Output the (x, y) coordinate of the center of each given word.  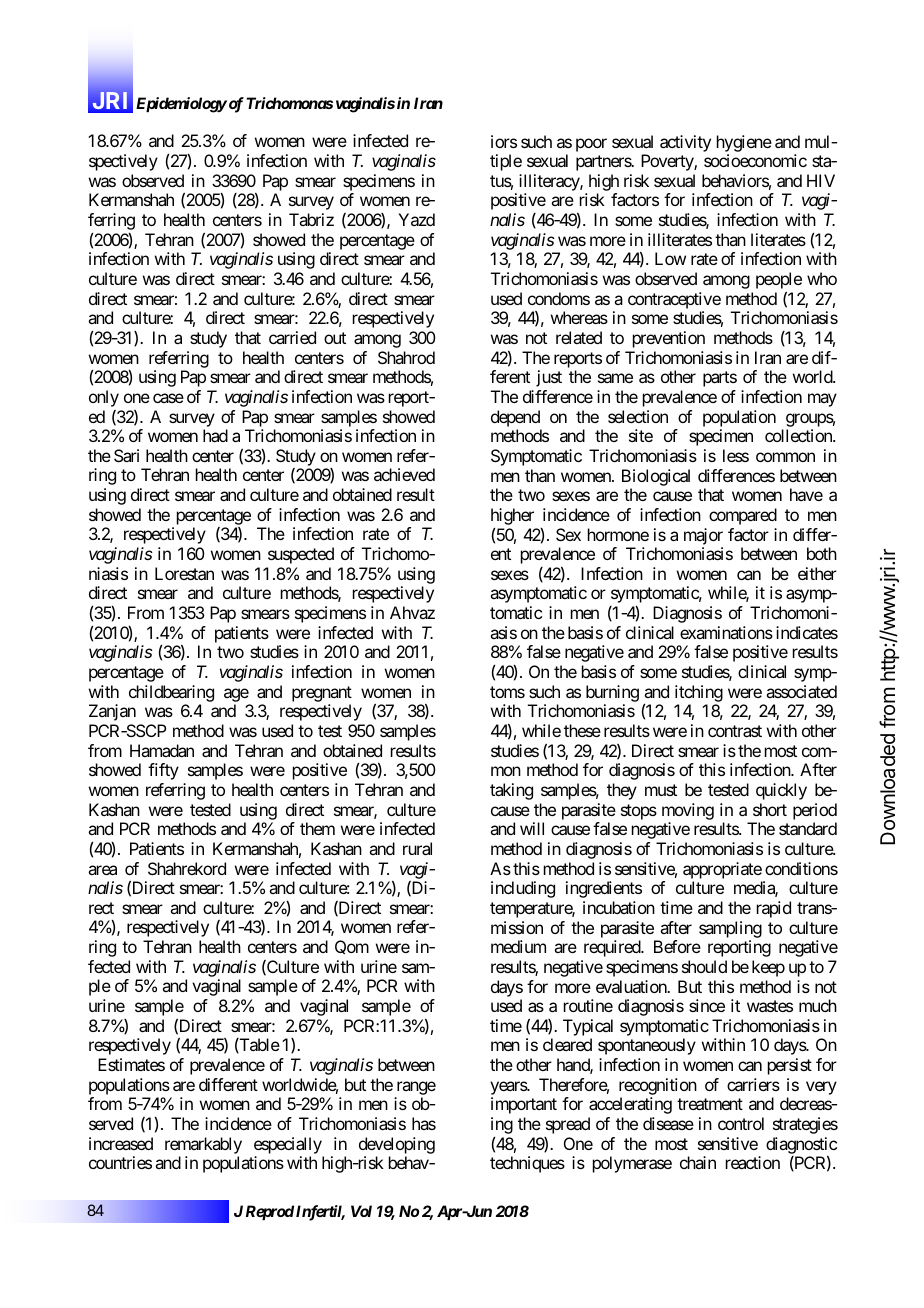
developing (397, 1145)
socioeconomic (755, 160)
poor (591, 145)
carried (292, 337)
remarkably (203, 1145)
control (741, 1123)
